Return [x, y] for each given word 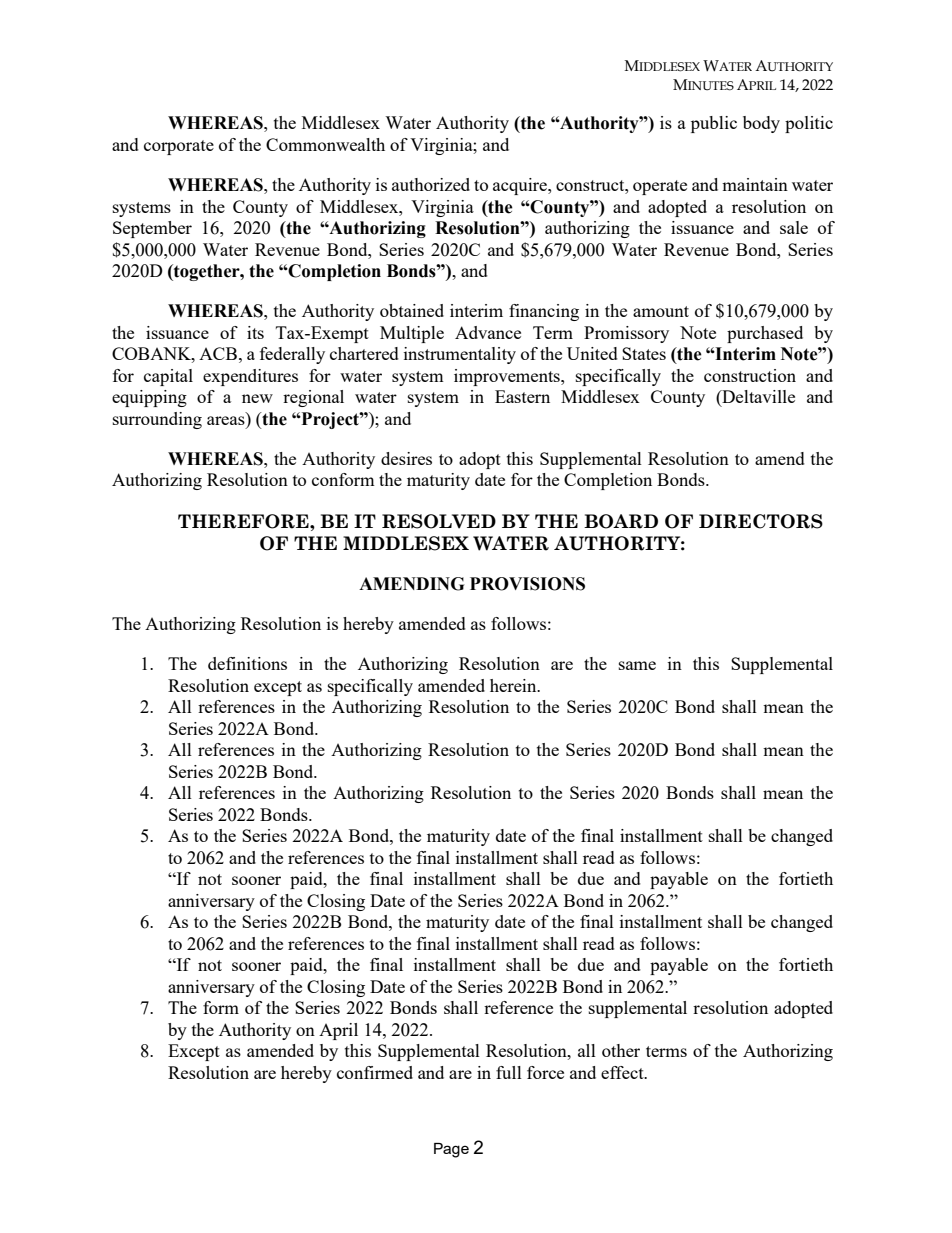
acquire [521, 186]
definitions [247, 663]
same [637, 665]
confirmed [375, 1072]
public [714, 124]
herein [514, 685]
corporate [179, 147]
